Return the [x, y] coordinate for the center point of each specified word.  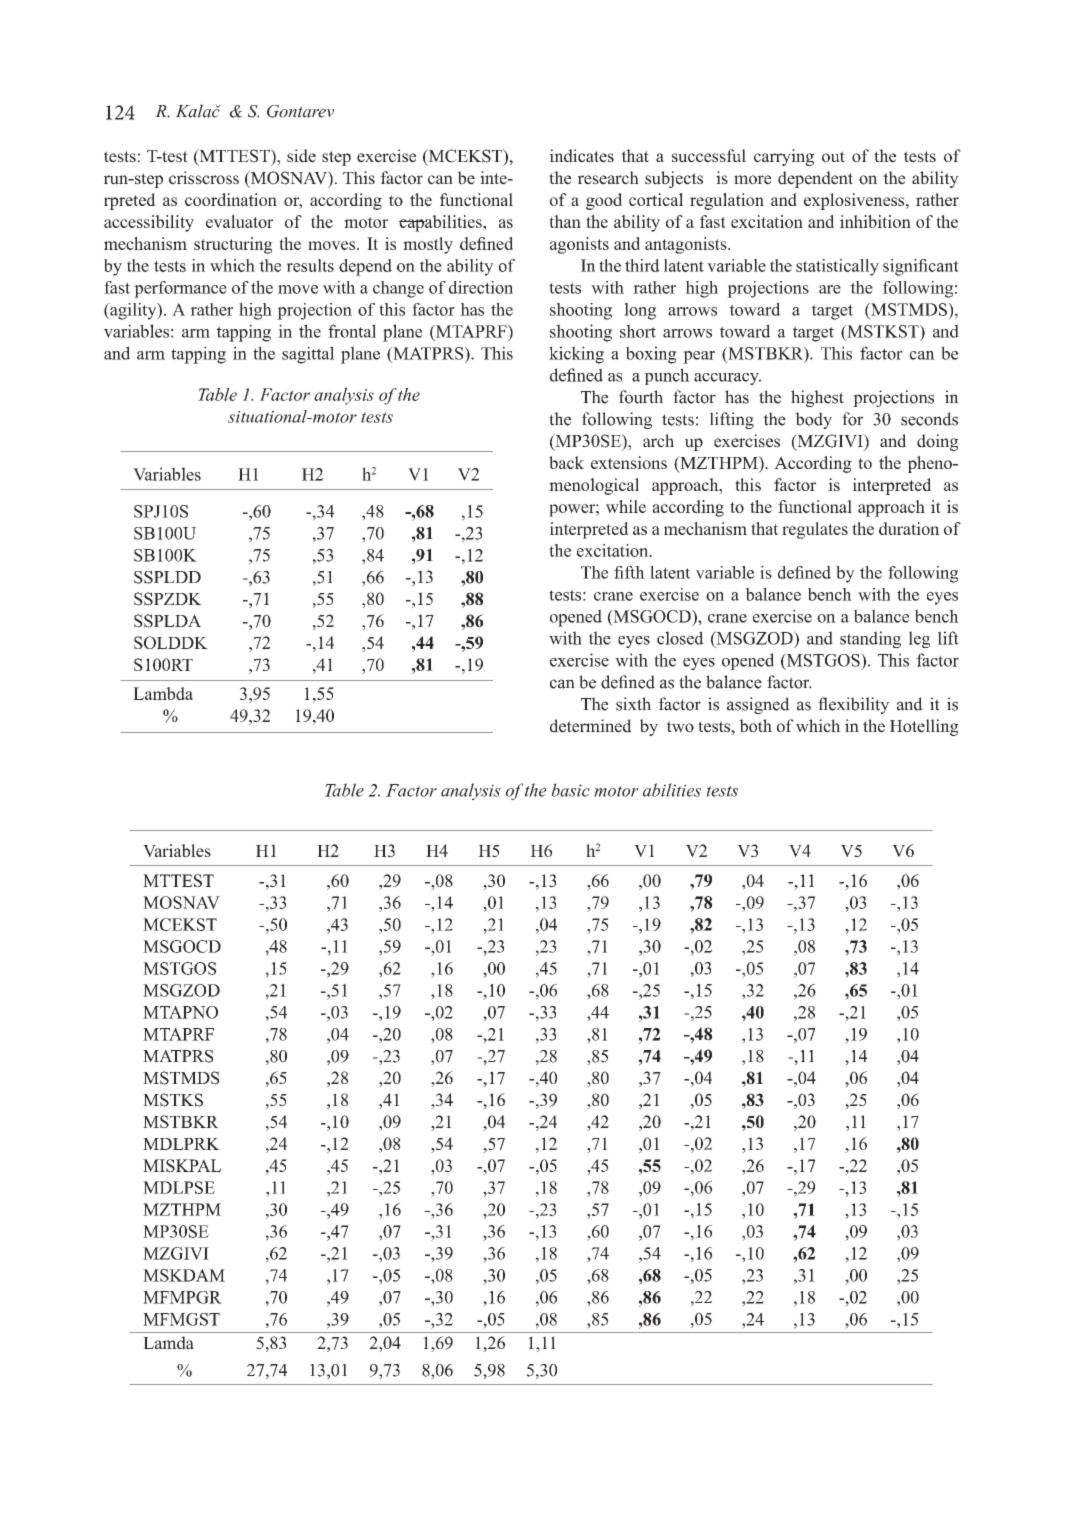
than [565, 221]
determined [591, 726]
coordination [231, 199]
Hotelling [924, 727]
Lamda [168, 1343]
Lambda [163, 693]
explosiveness [855, 201]
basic [570, 790]
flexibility [854, 705]
